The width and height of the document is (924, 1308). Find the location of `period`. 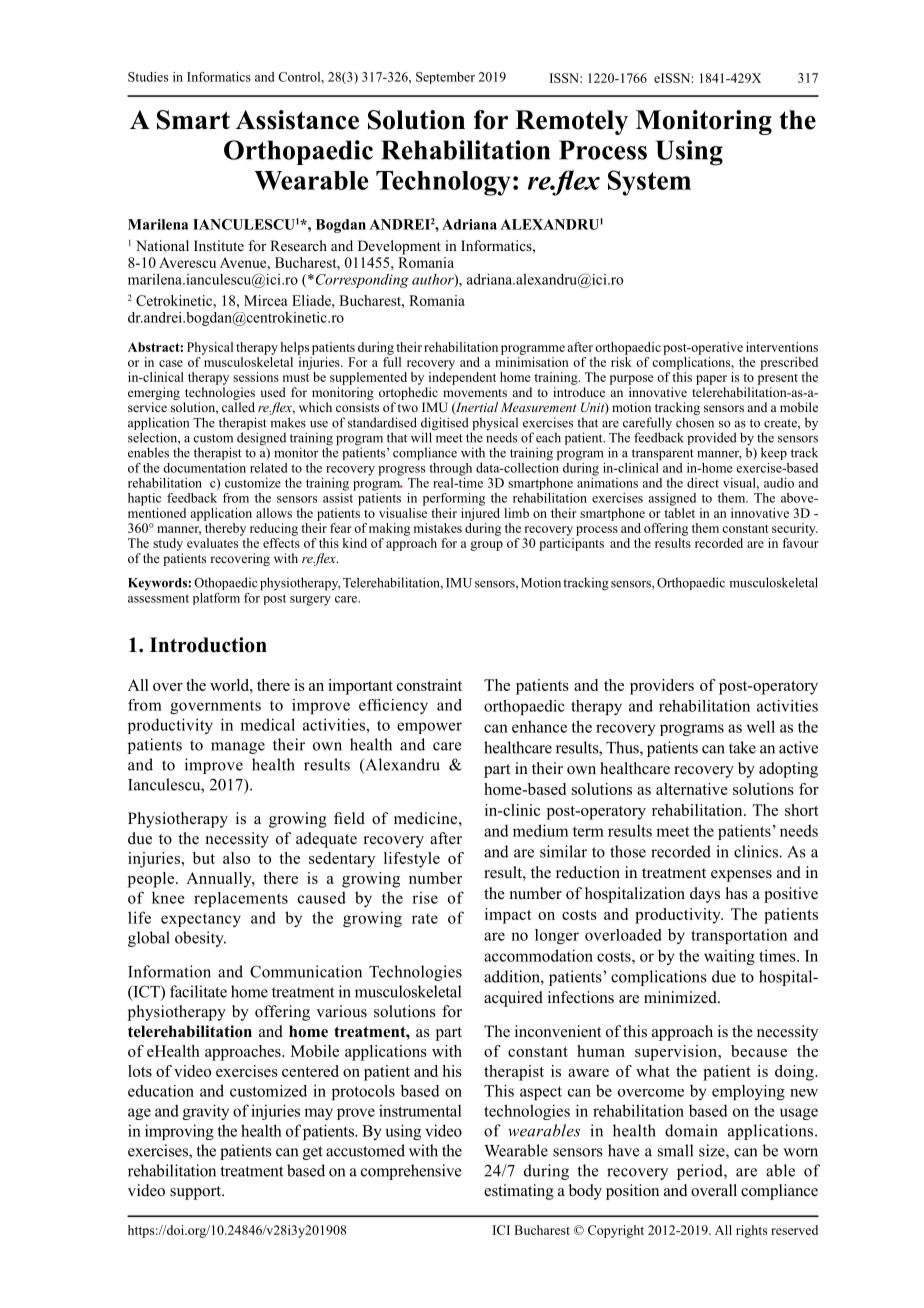

period is located at coordinates (701, 1172).
